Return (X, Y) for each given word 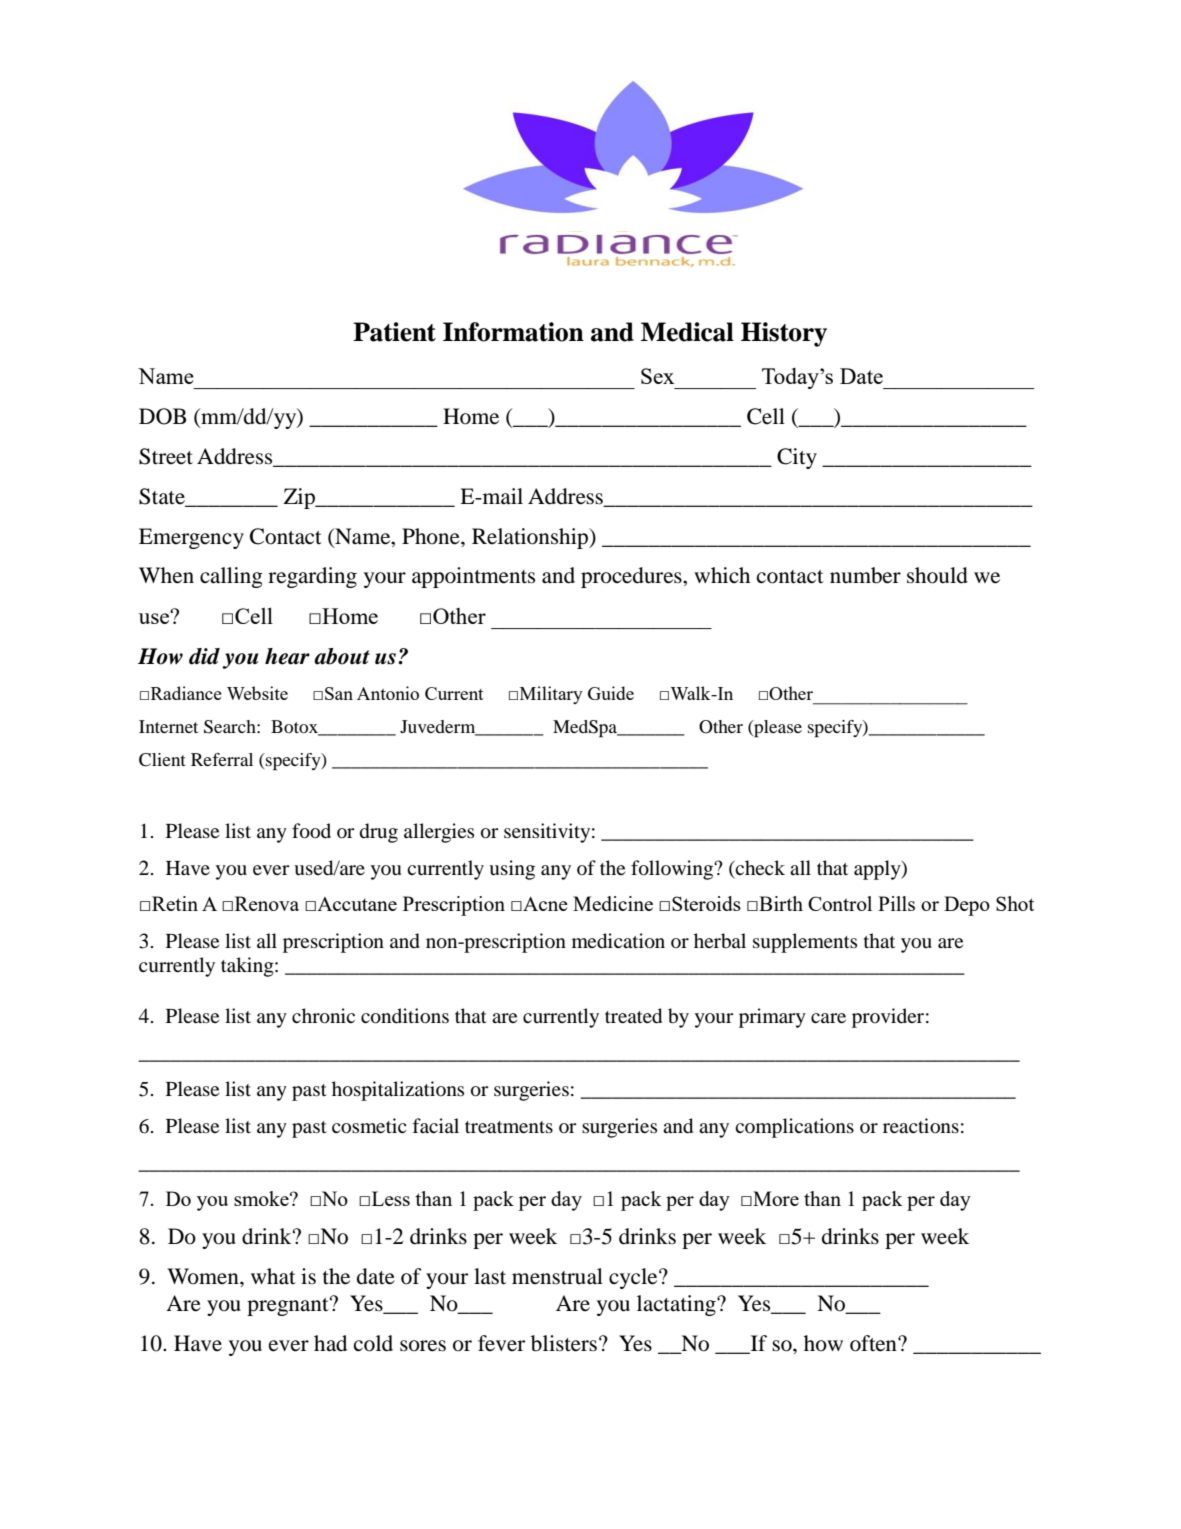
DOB (162, 416)
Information (513, 332)
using (512, 870)
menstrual (557, 1276)
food (311, 831)
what (273, 1276)
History (784, 334)
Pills (896, 903)
